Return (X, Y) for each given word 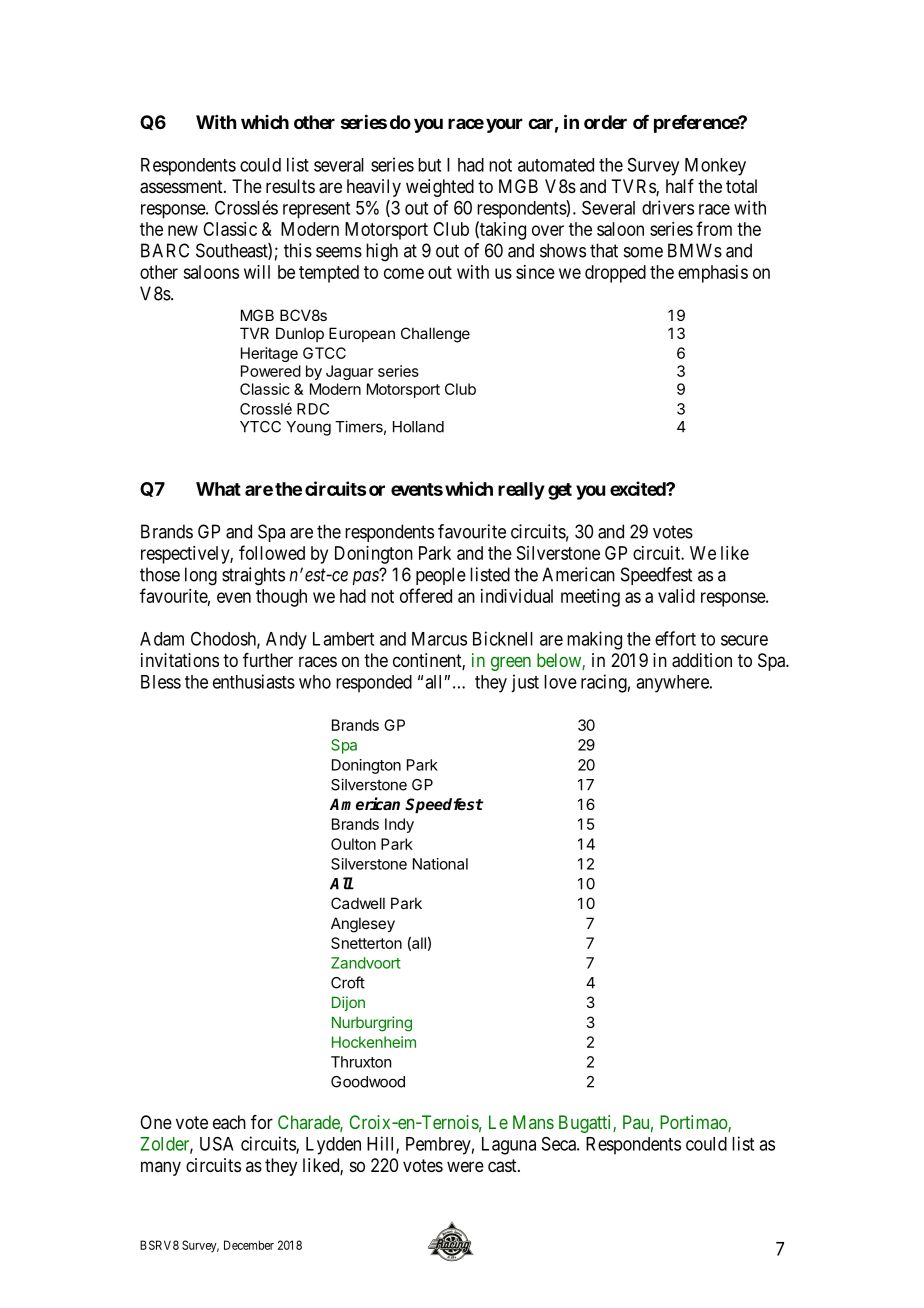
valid (676, 596)
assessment (182, 187)
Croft (348, 982)
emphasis (713, 274)
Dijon (348, 1003)
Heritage (269, 354)
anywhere (673, 684)
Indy (399, 825)
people (441, 576)
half (680, 186)
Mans (533, 1122)
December (249, 1245)
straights (253, 576)
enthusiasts (254, 681)
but (429, 165)
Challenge (435, 335)
